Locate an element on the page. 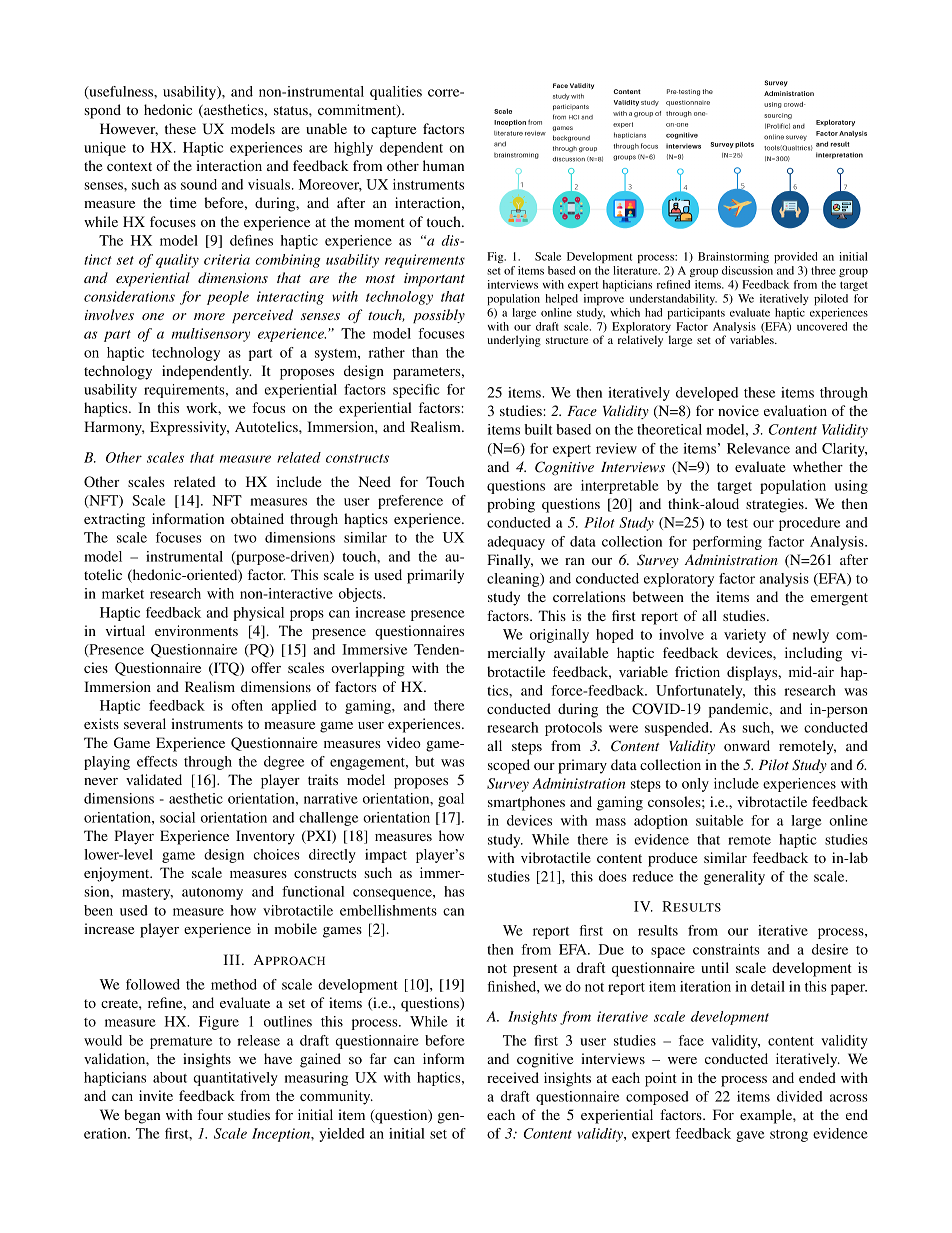 The height and width of the image is (1233, 952). divided is located at coordinates (800, 1096).
